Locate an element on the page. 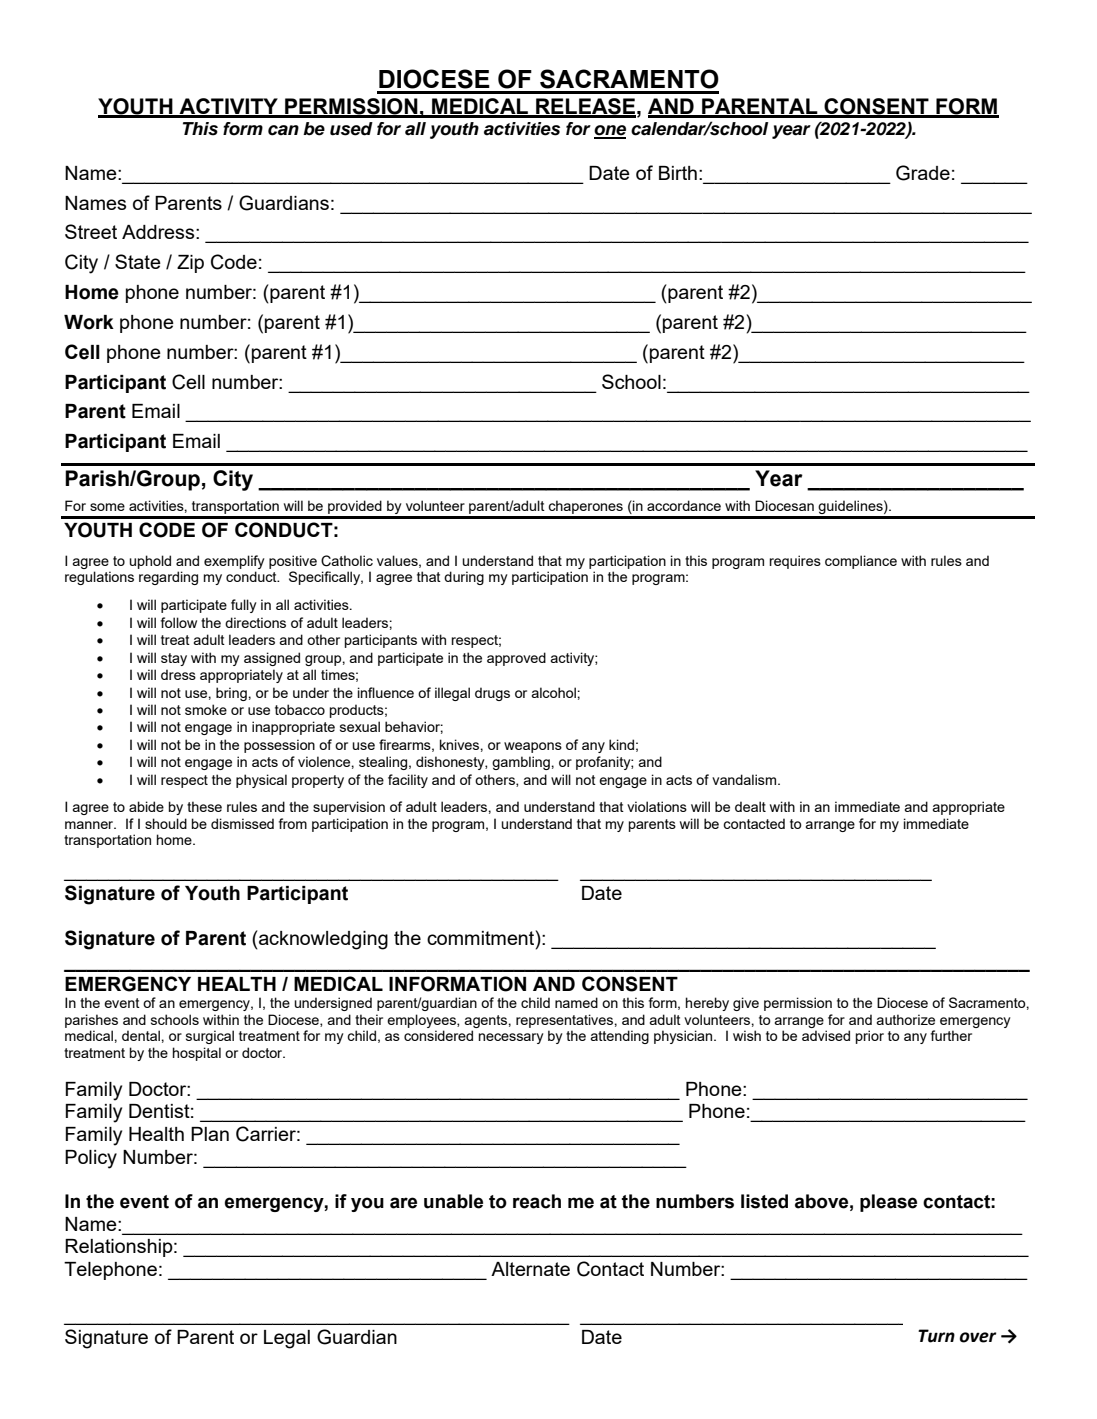 This image has height=1419, width=1097. Turn is located at coordinates (936, 1336).
